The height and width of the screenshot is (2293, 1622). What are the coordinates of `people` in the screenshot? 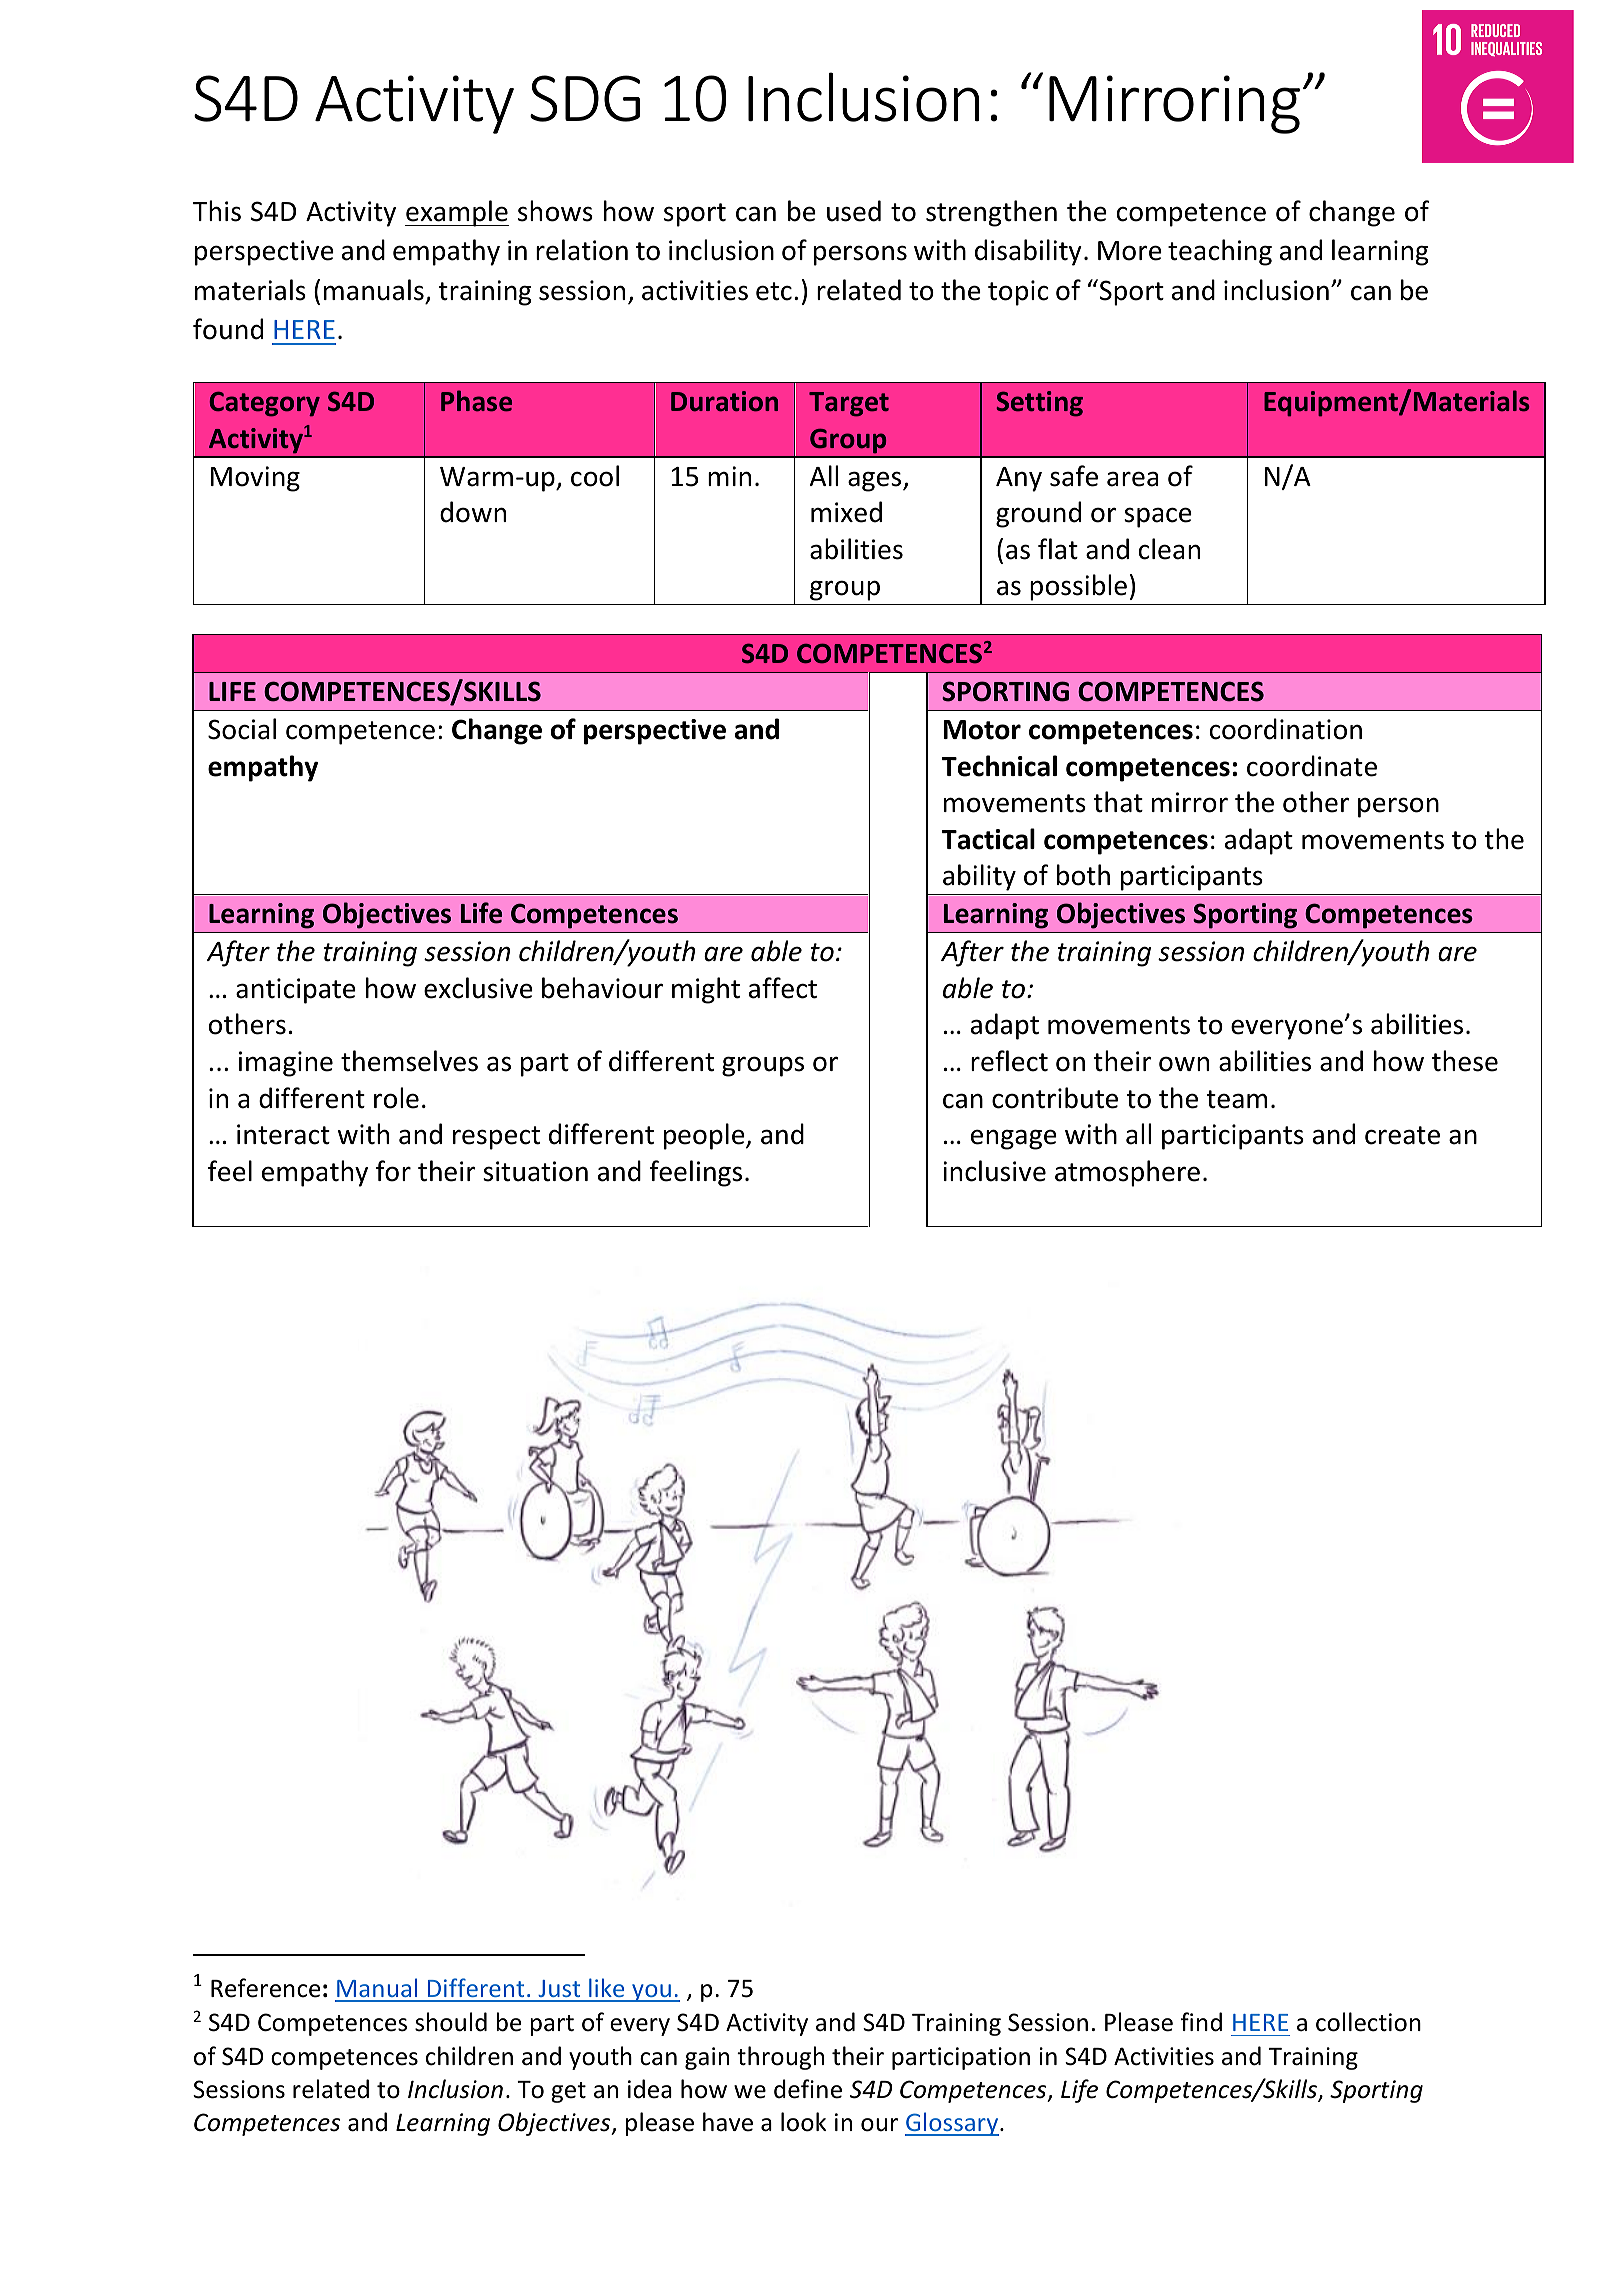 It's located at (705, 1136).
